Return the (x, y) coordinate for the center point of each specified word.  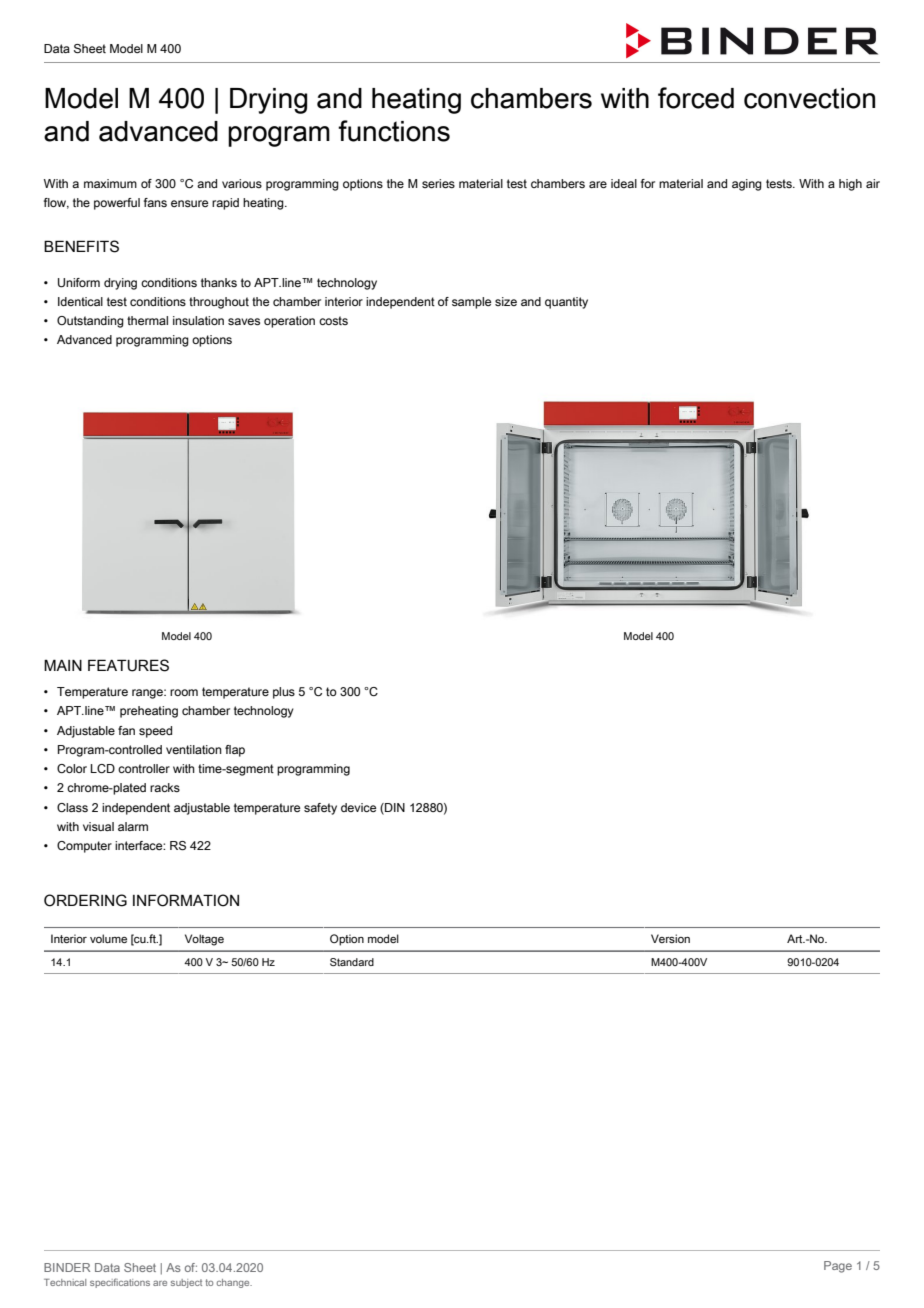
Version (670, 938)
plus (284, 693)
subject (186, 1283)
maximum (110, 183)
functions (394, 131)
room (184, 692)
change (234, 1283)
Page (838, 1267)
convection (809, 98)
